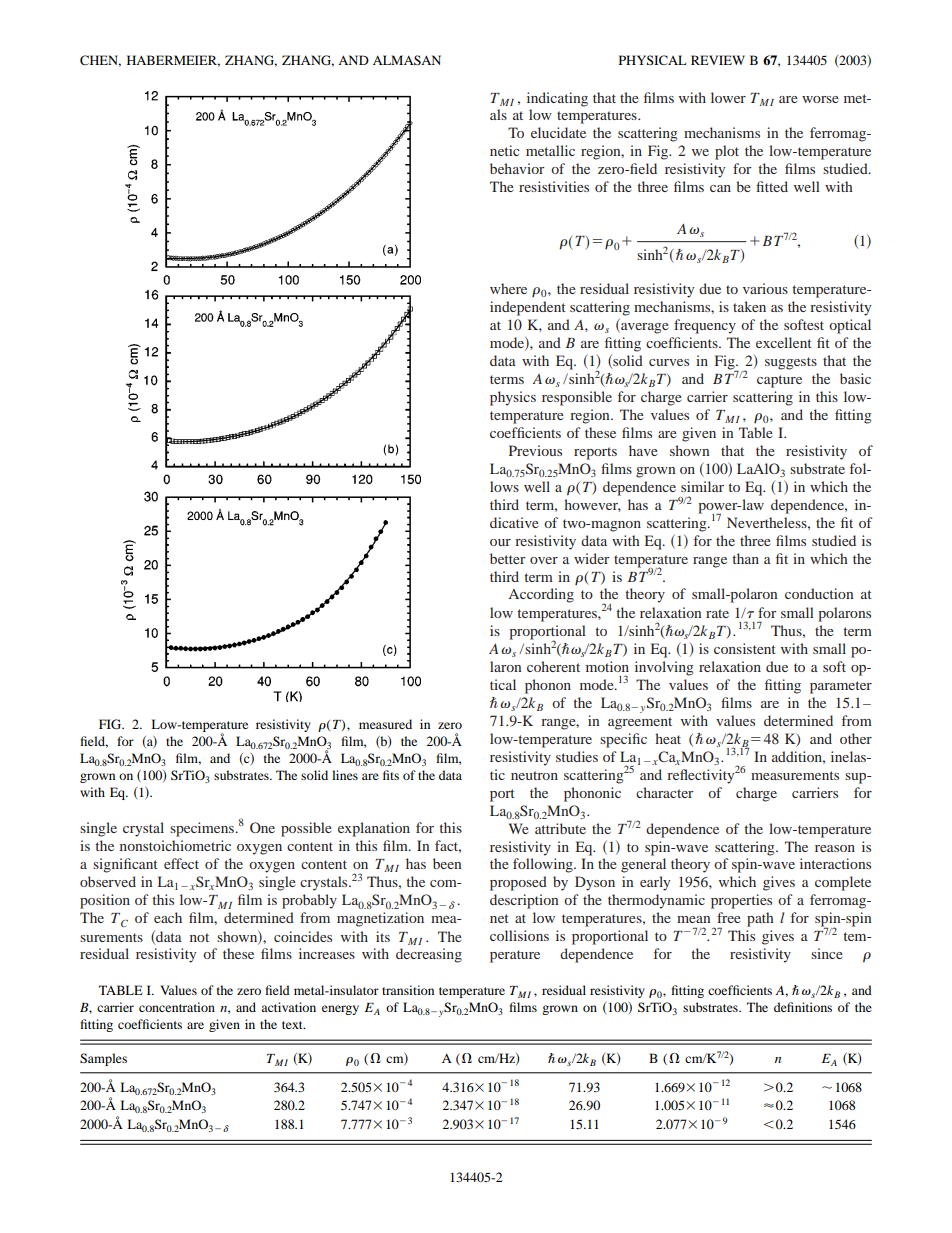  Describe the element at coordinates (557, 99) in the screenshot. I see `indicating` at that location.
